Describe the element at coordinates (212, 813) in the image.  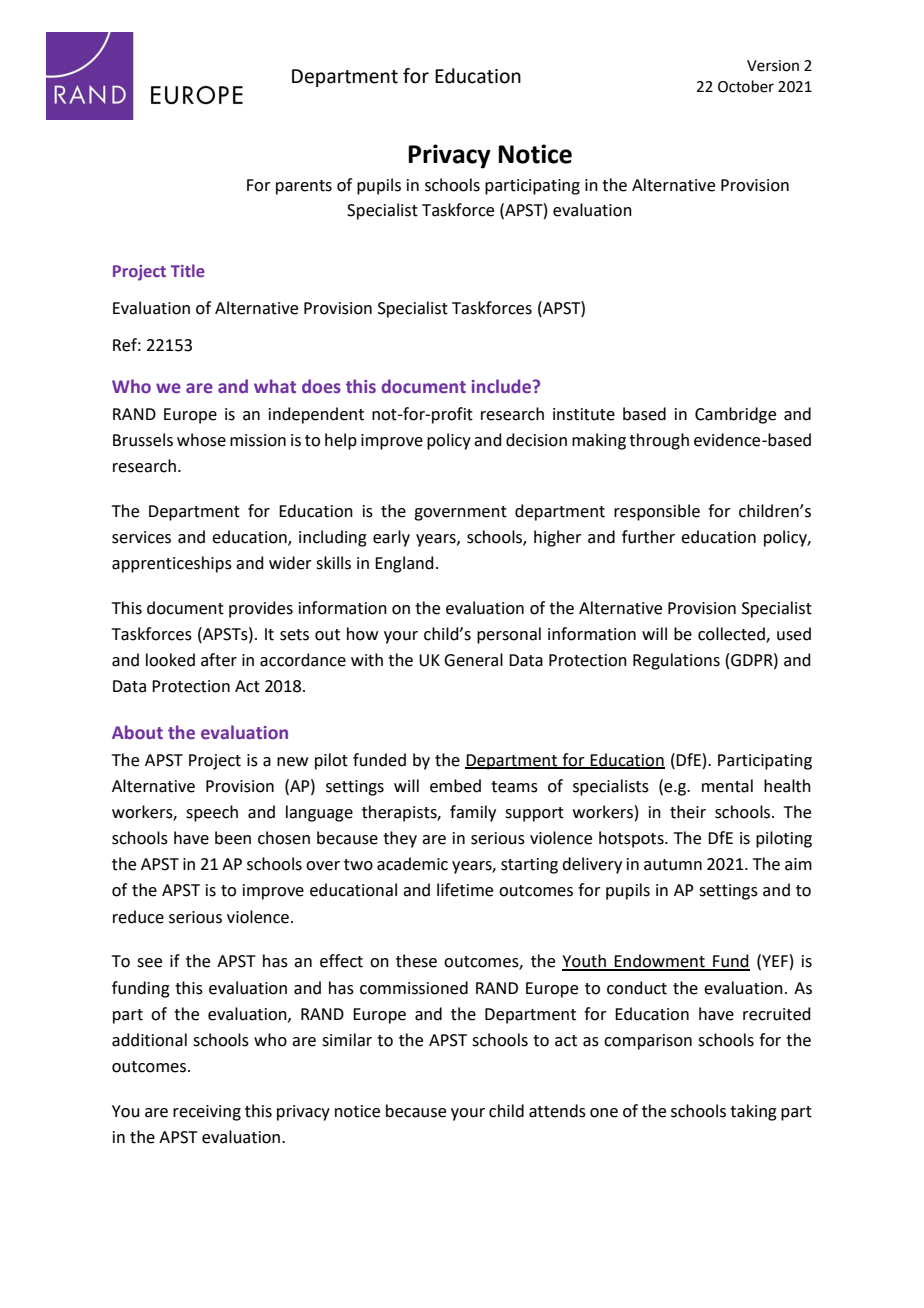
I see `speech` at that location.
